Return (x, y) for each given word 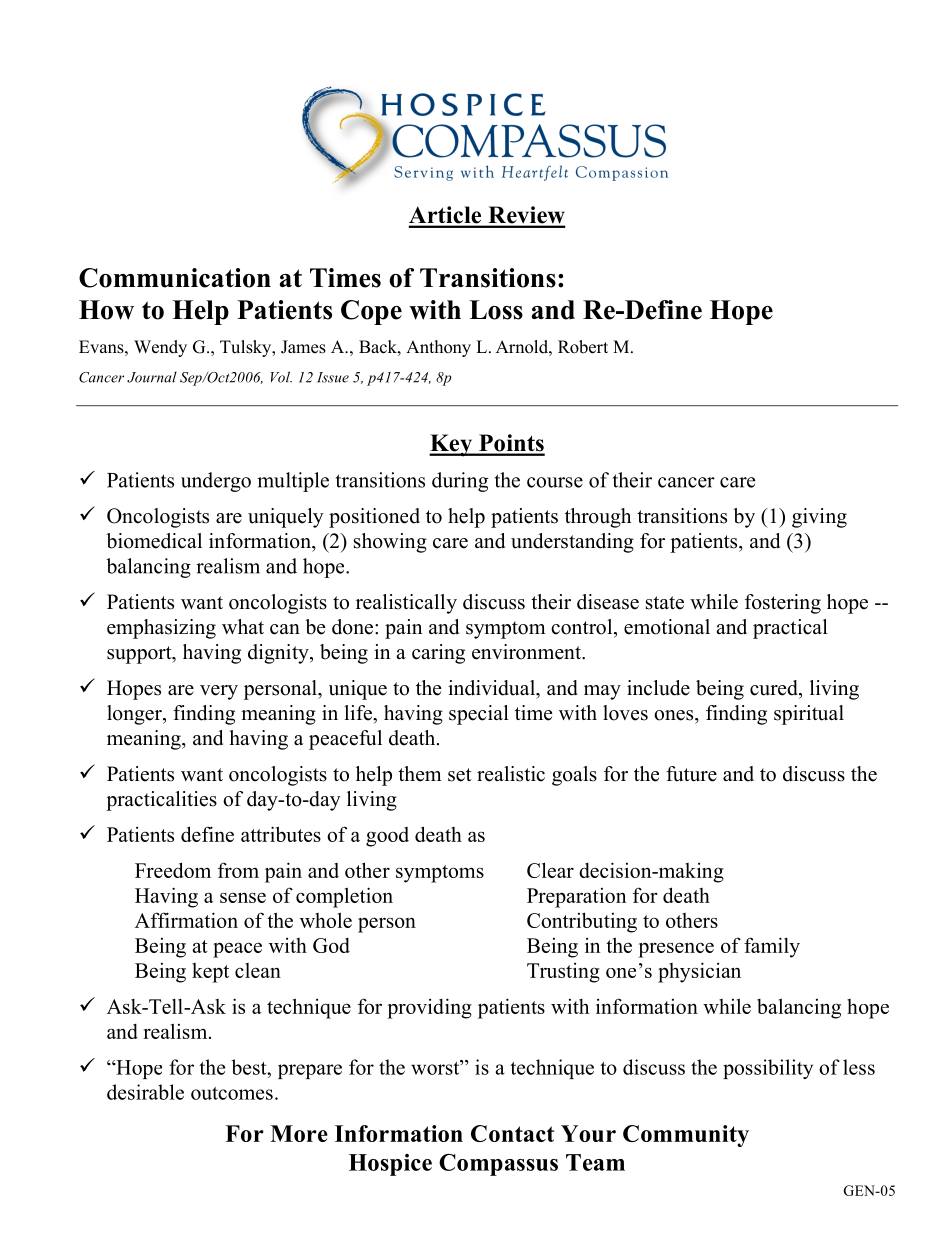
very (219, 692)
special (479, 715)
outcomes (232, 1093)
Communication (175, 278)
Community (686, 1136)
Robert (583, 347)
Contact (512, 1133)
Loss (496, 310)
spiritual (809, 715)
